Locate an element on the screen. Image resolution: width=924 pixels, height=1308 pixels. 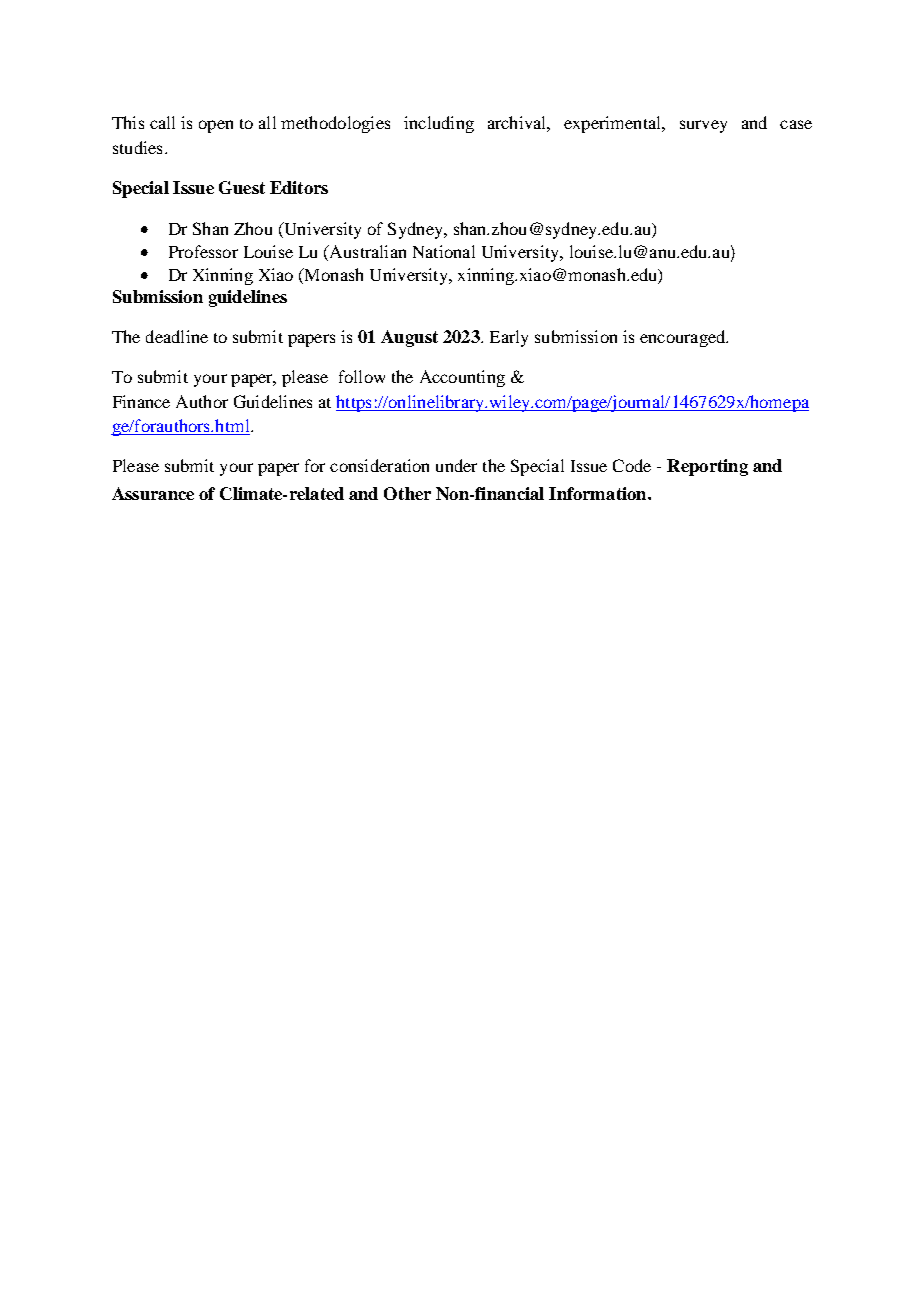
Early is located at coordinates (509, 338).
